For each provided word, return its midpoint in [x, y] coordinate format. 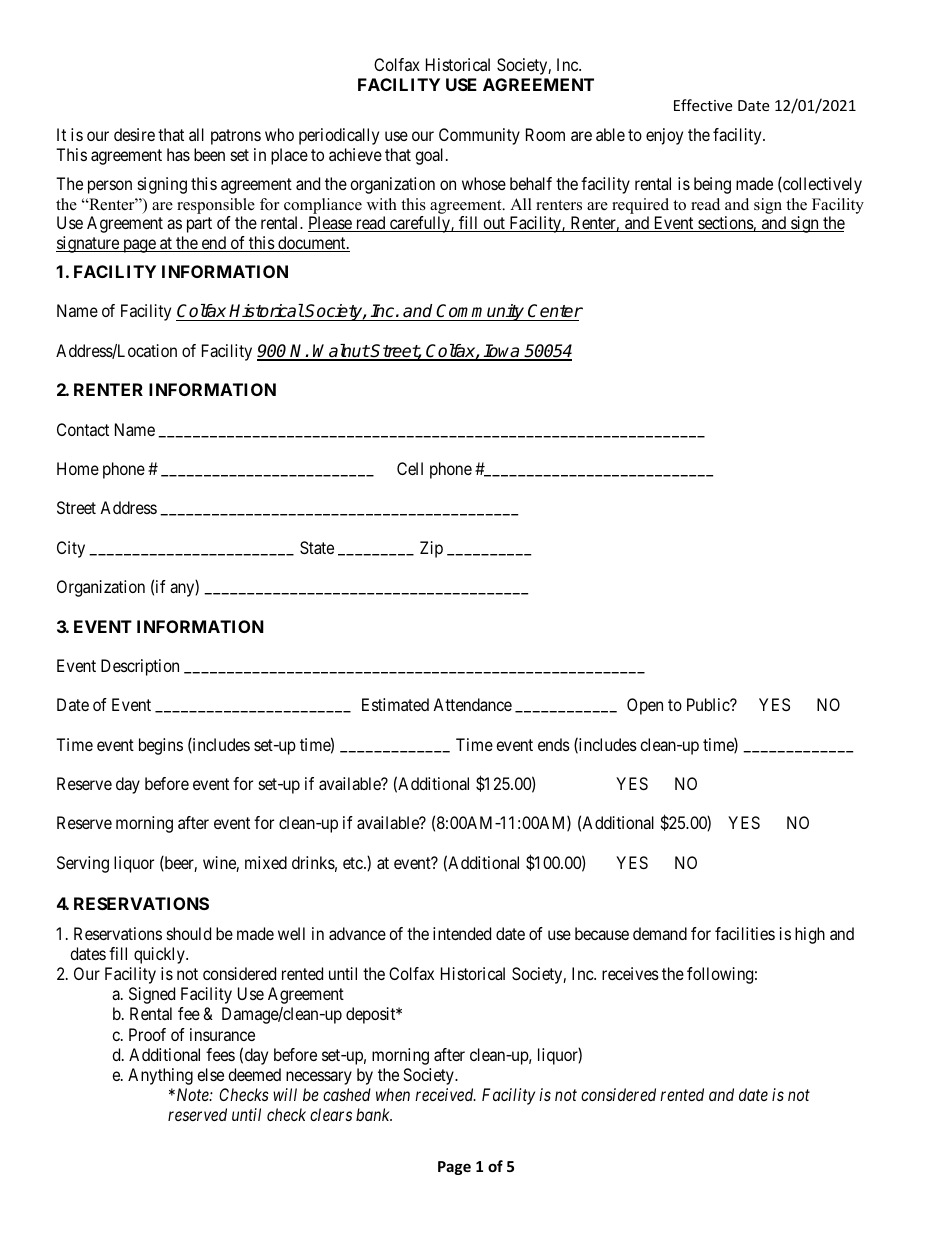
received [445, 1094]
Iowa [502, 352]
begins [161, 746]
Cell [410, 468]
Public [709, 704]
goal [431, 156]
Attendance [472, 704]
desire [134, 134]
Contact [83, 429]
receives [630, 973]
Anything [160, 1076]
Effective [703, 105]
